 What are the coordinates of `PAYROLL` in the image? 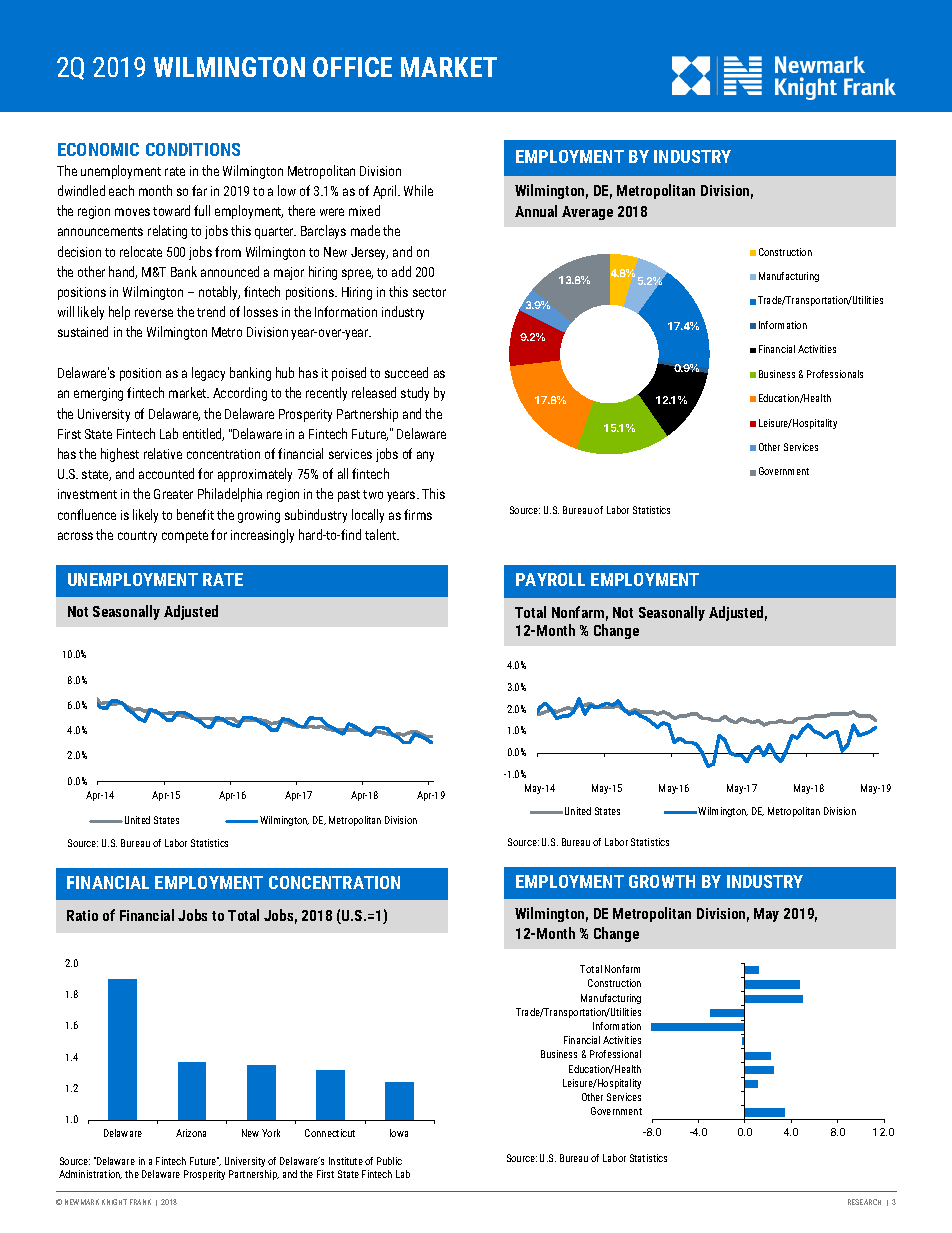 It's located at (550, 579).
